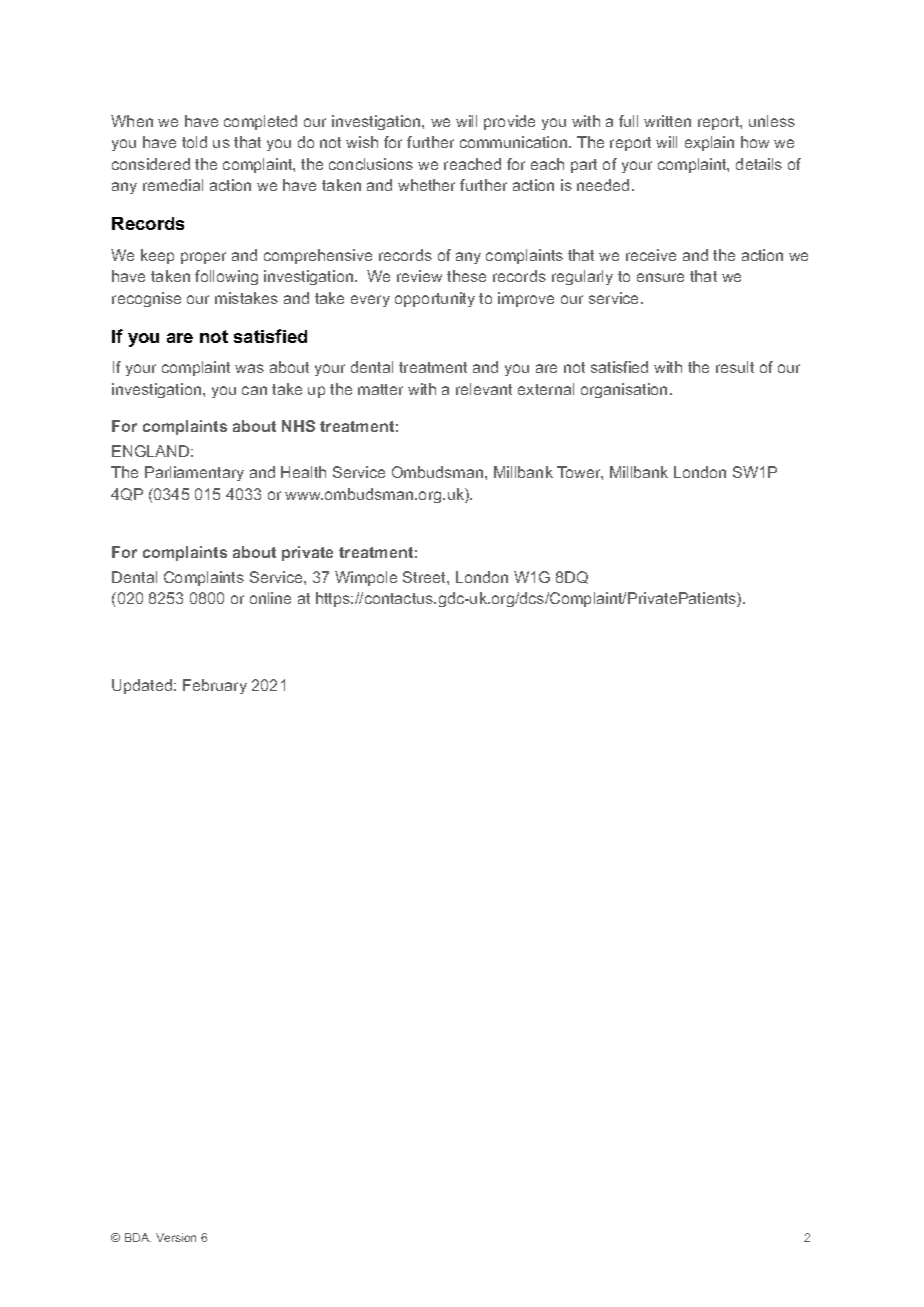  What do you see at coordinates (709, 143) in the screenshot?
I see `explain` at bounding box center [709, 143].
